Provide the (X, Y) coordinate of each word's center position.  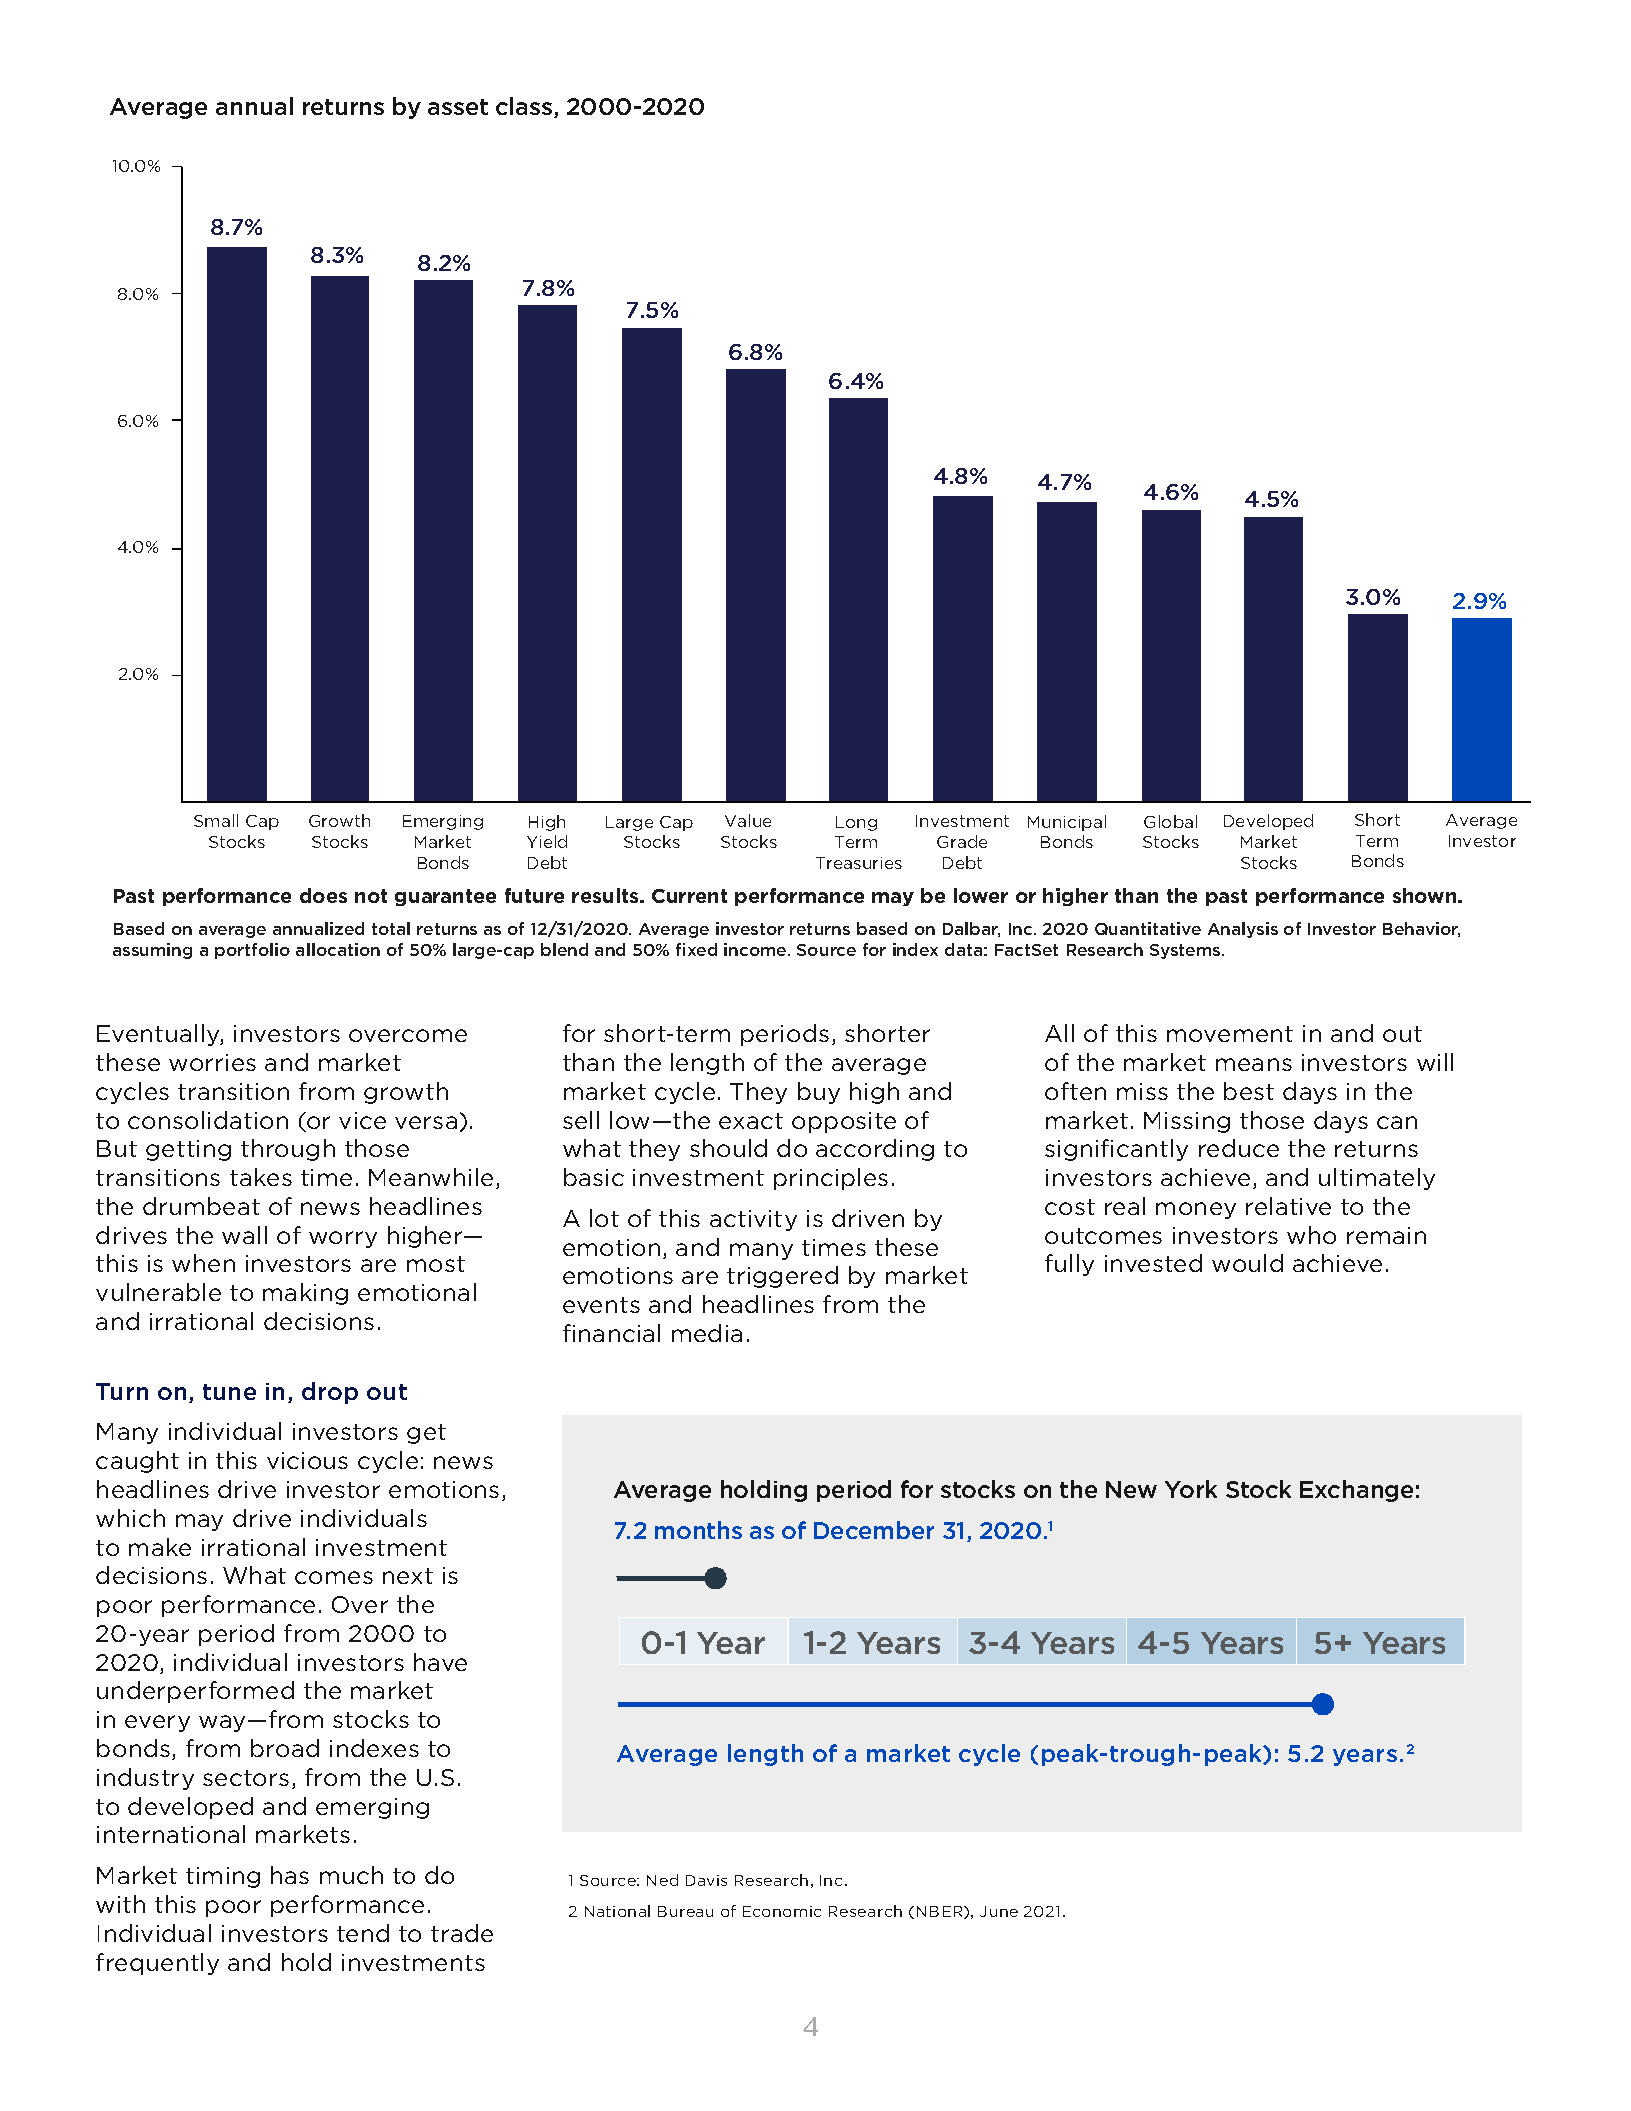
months (698, 1530)
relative (1288, 1206)
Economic (782, 1911)
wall (244, 1235)
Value (748, 820)
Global (1170, 821)
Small (216, 820)
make (160, 1547)
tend (363, 1933)
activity (753, 1220)
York (1191, 1489)
